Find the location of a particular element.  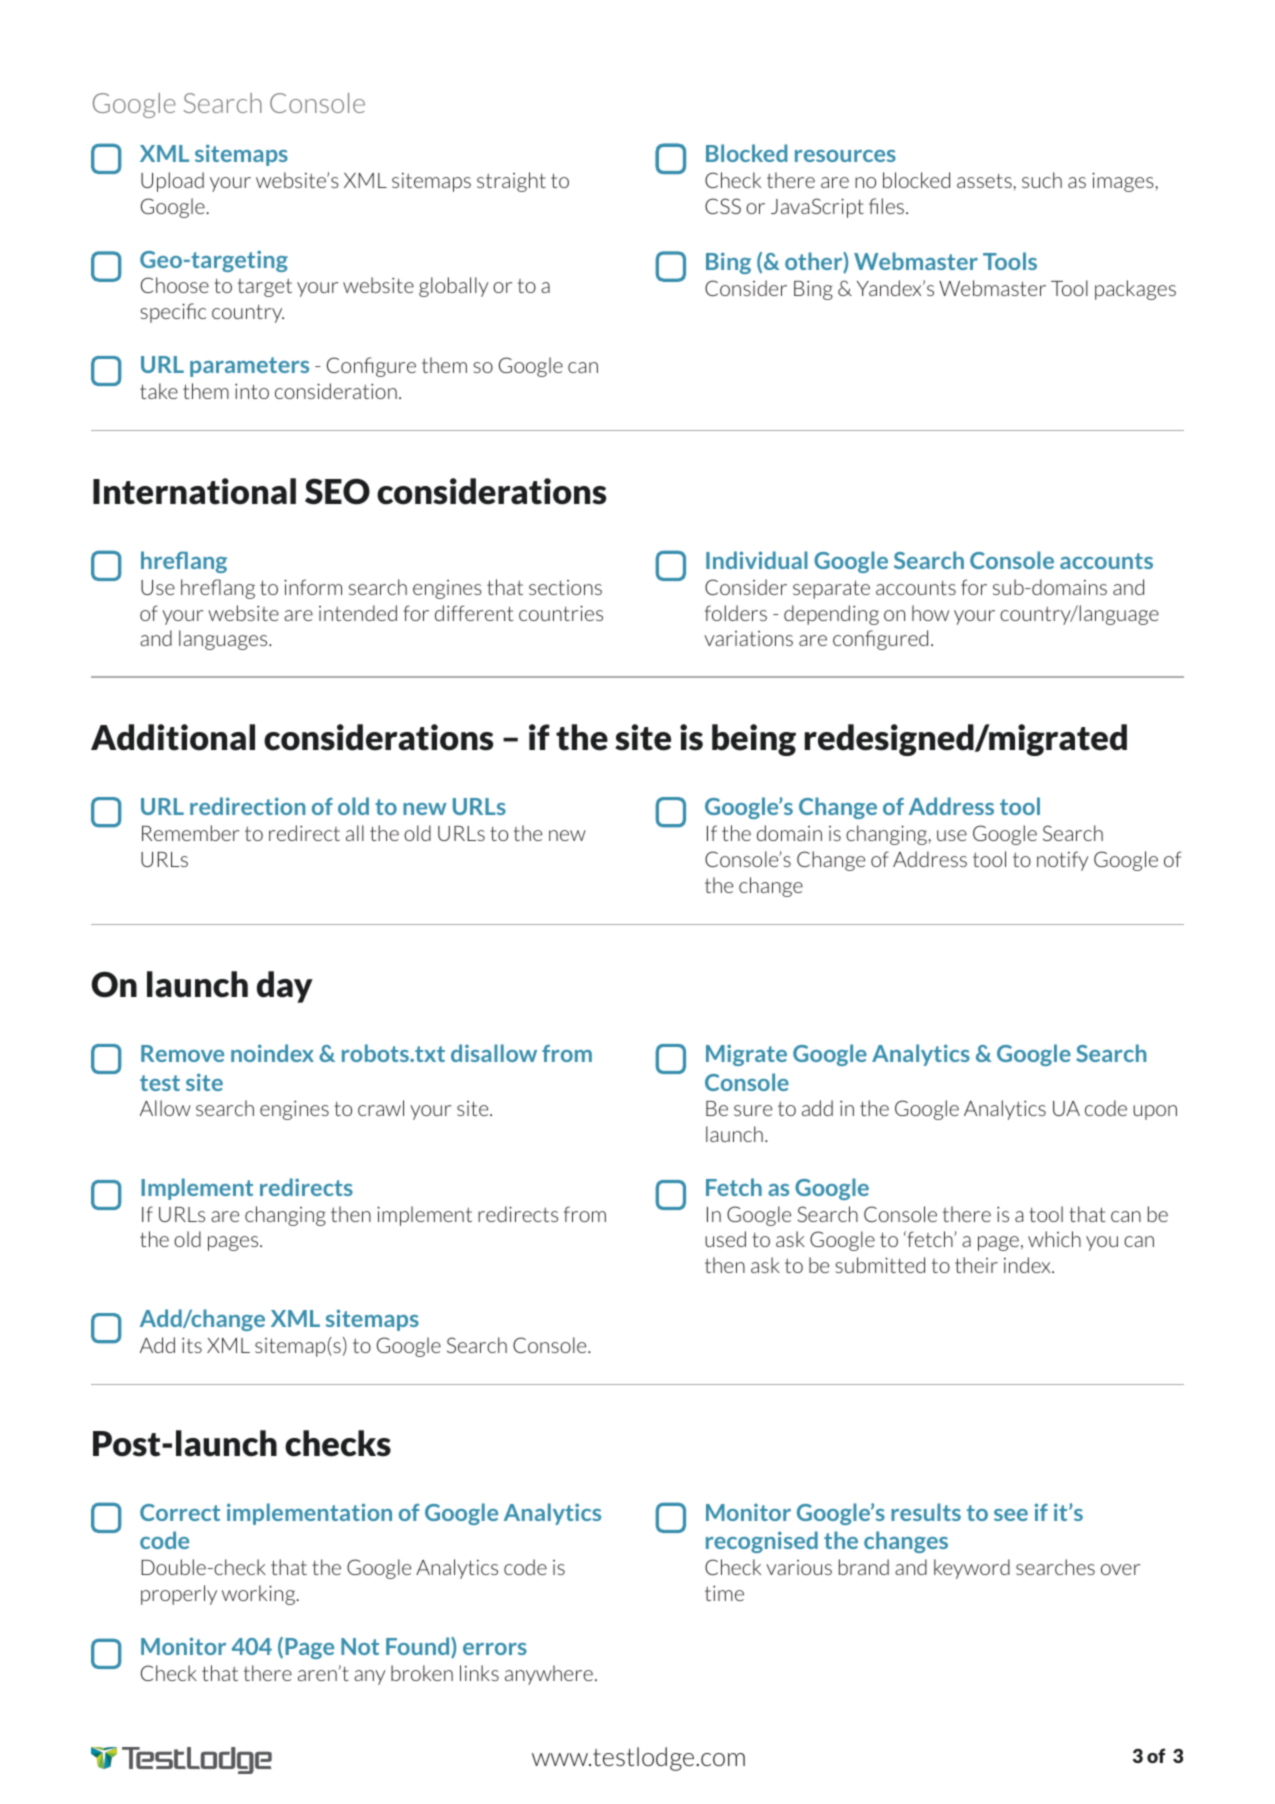

which is located at coordinates (1054, 1239).
